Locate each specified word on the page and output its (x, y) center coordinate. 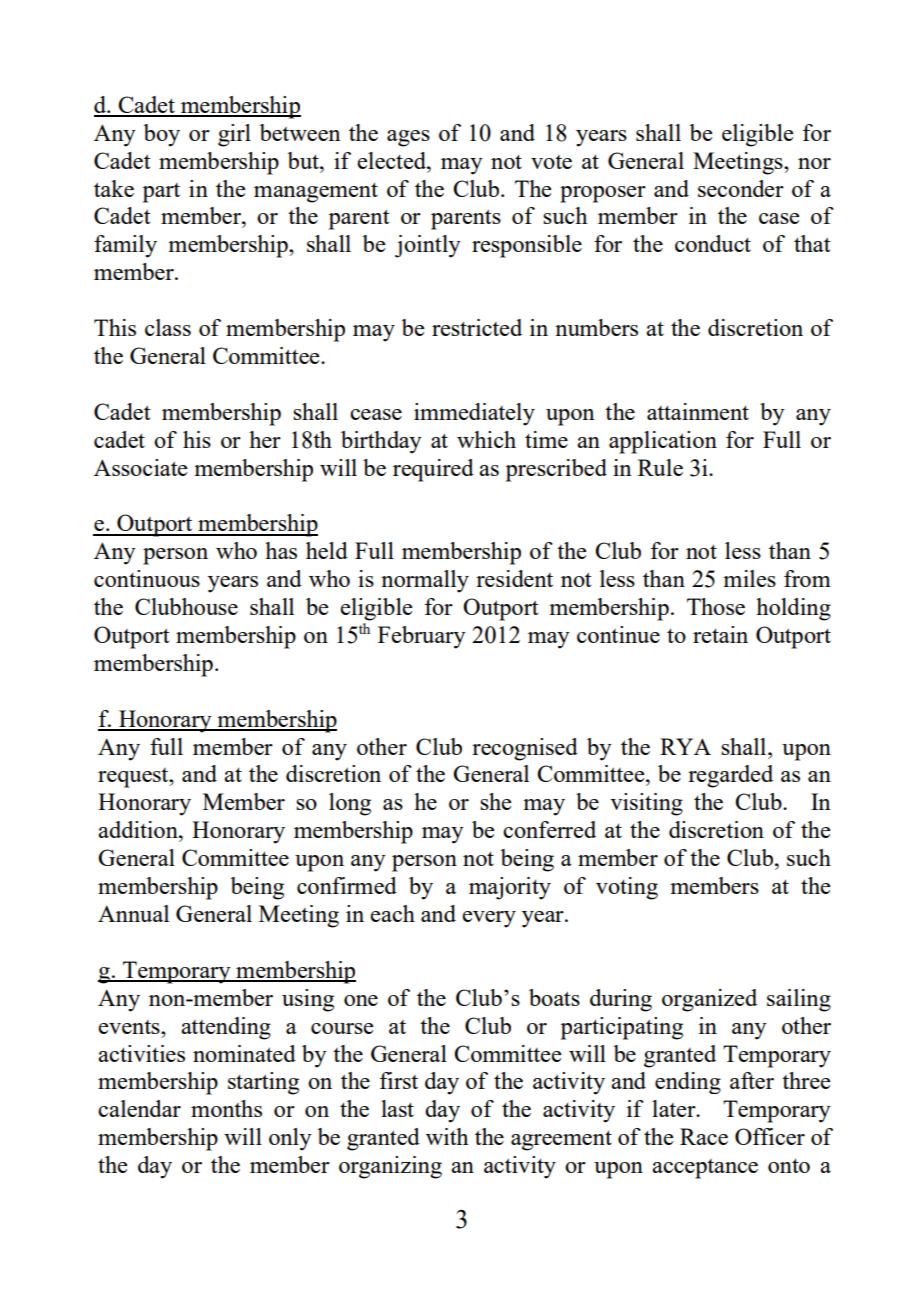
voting (627, 888)
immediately (474, 414)
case (779, 218)
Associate (140, 467)
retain (720, 634)
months (226, 1108)
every (489, 919)
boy (162, 135)
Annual (133, 913)
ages (408, 138)
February (422, 637)
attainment (698, 411)
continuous (147, 578)
